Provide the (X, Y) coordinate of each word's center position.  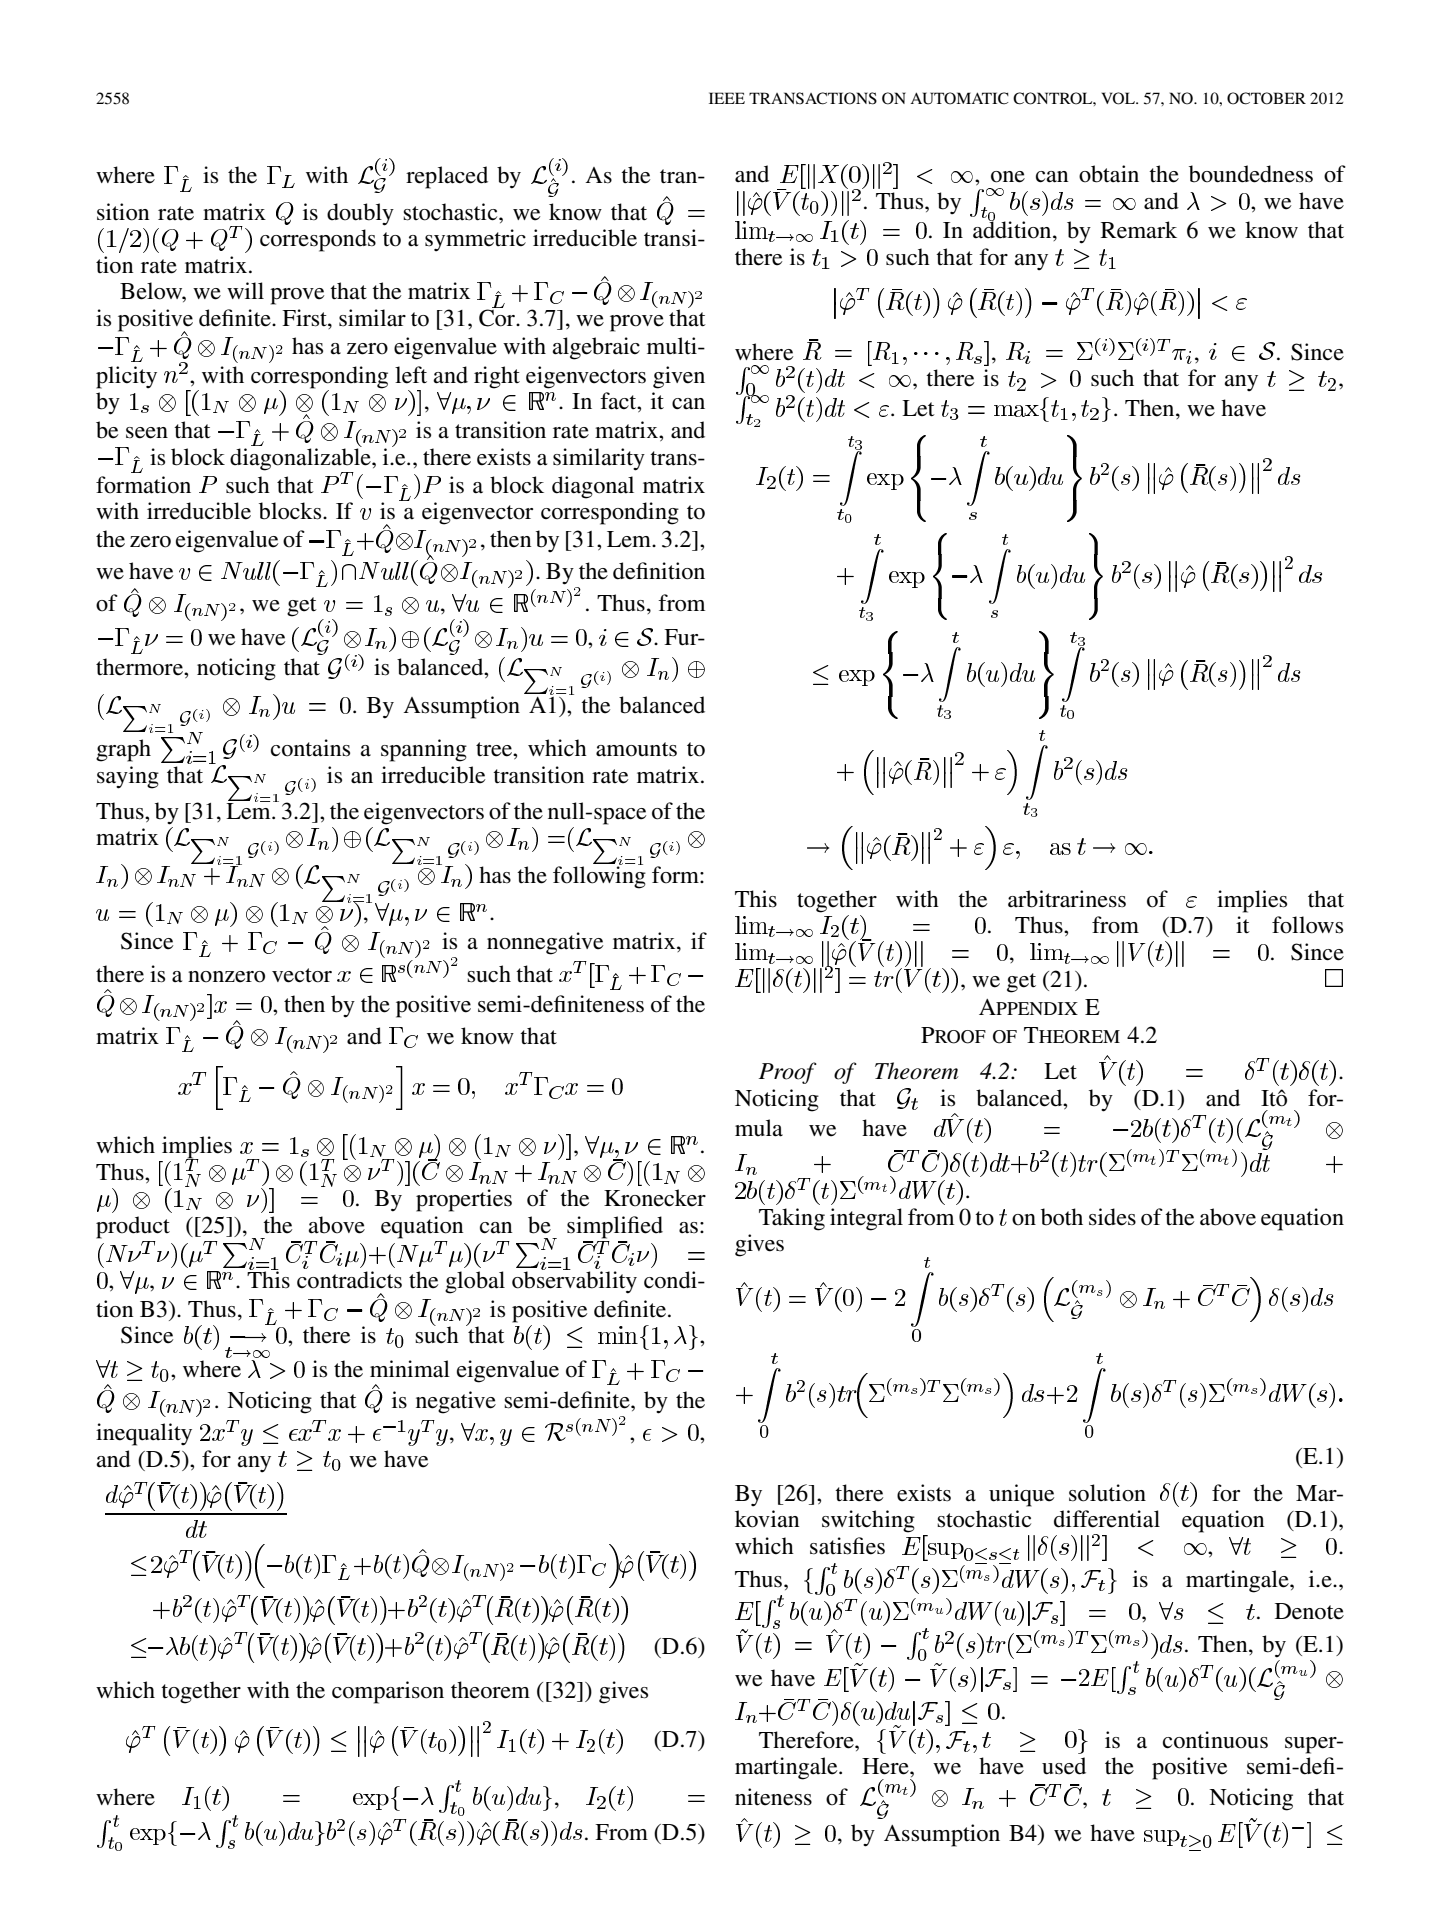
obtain (1109, 174)
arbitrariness (1067, 899)
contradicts (349, 1280)
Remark (1139, 230)
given (679, 377)
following (599, 876)
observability (574, 1281)
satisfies (847, 1546)
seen (147, 433)
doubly (360, 214)
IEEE (727, 98)
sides (1112, 1217)
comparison (388, 1692)
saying (128, 777)
